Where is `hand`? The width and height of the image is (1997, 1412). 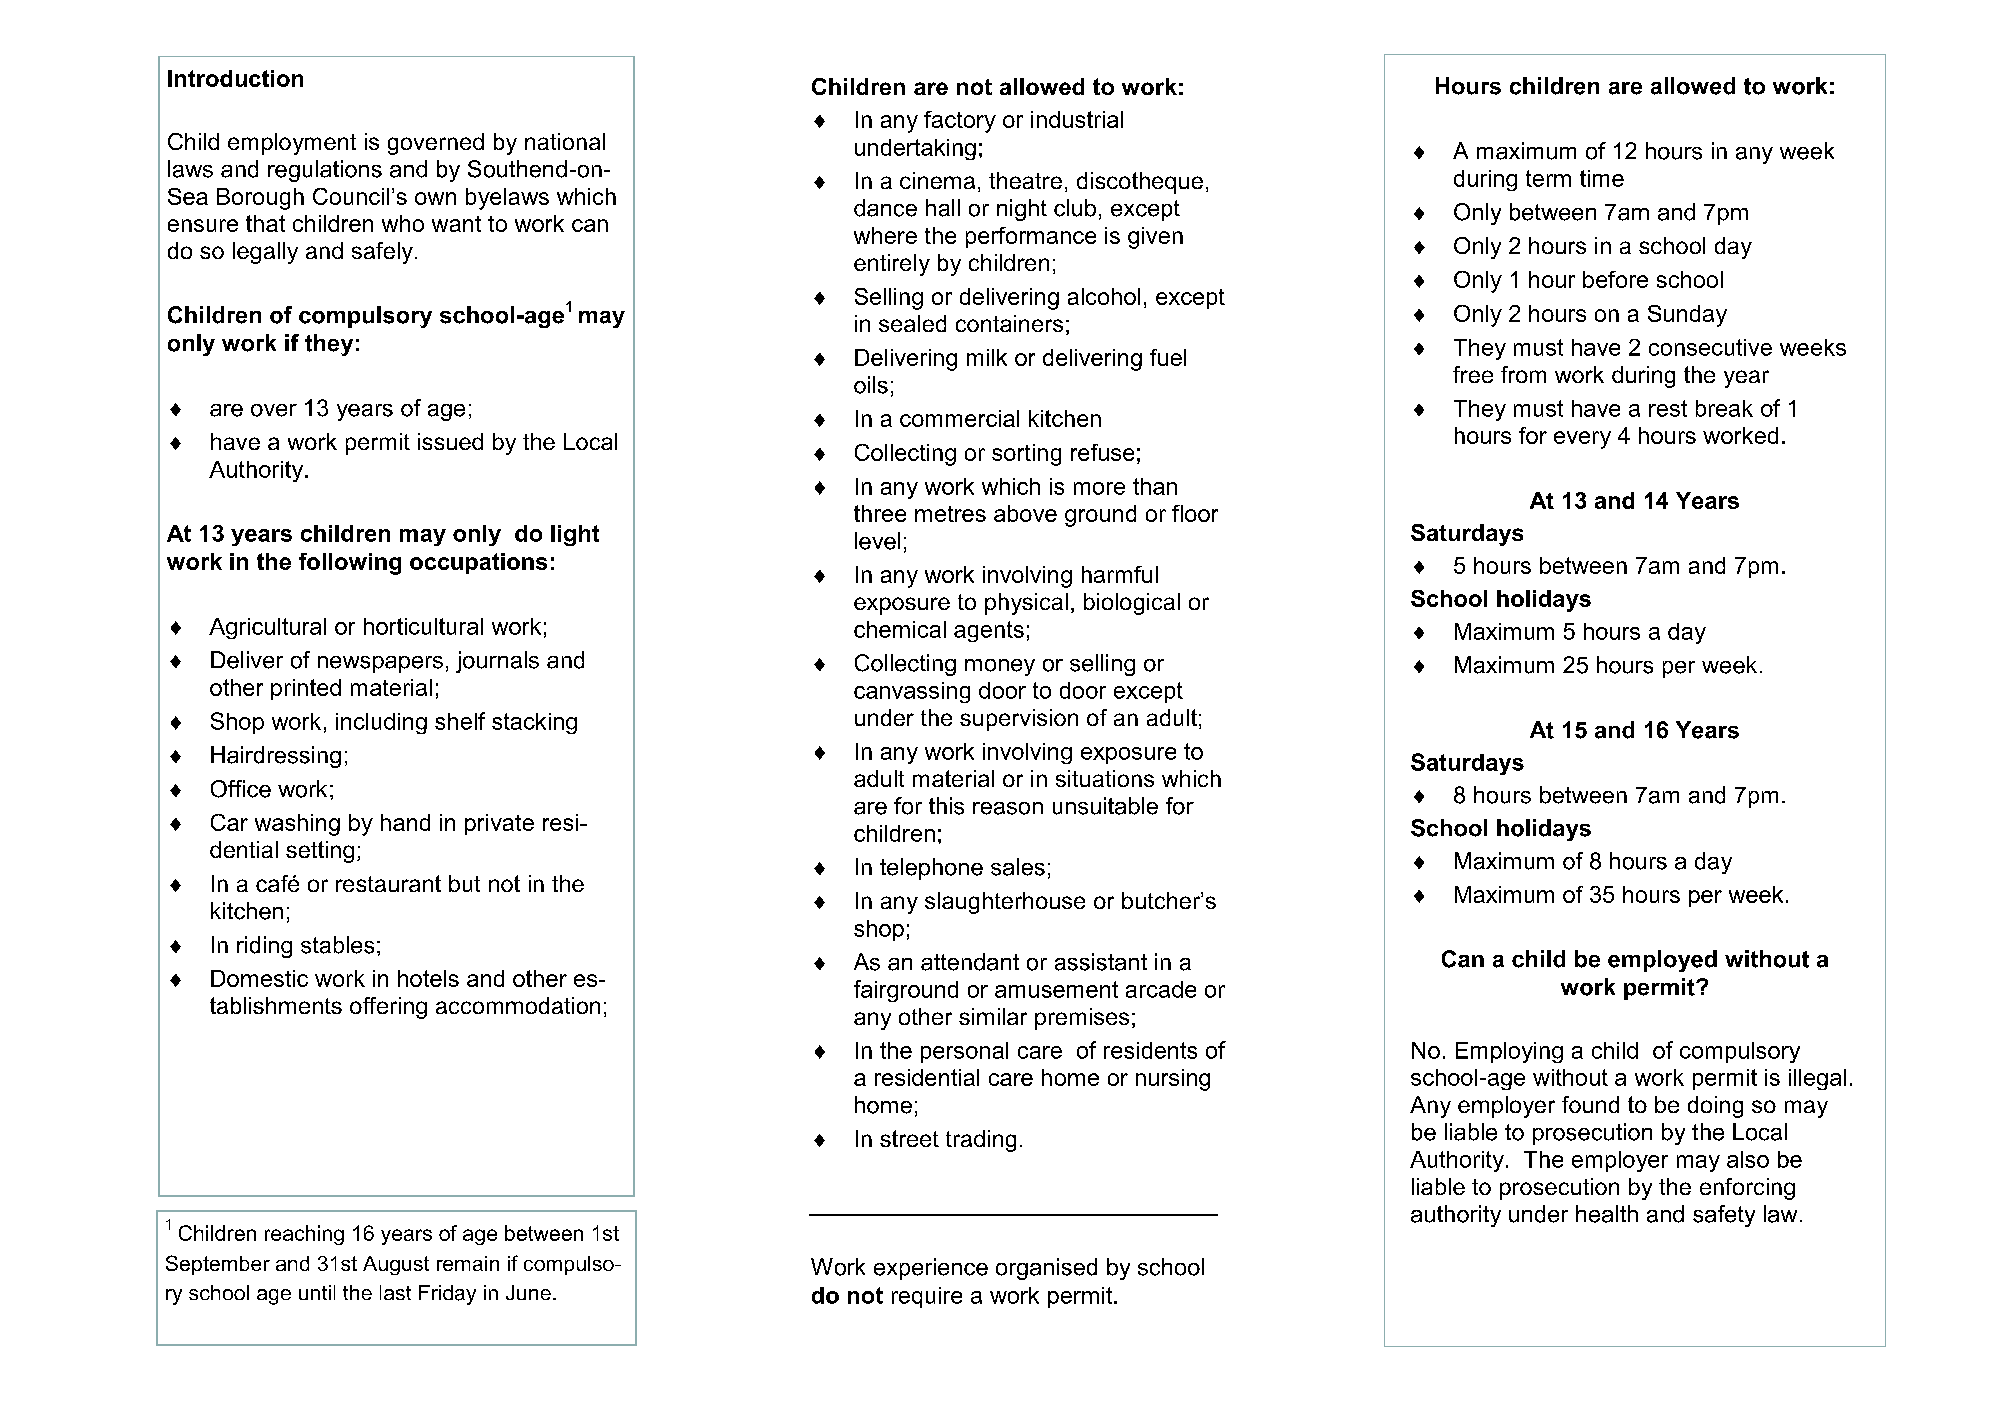
hand is located at coordinates (405, 822).
